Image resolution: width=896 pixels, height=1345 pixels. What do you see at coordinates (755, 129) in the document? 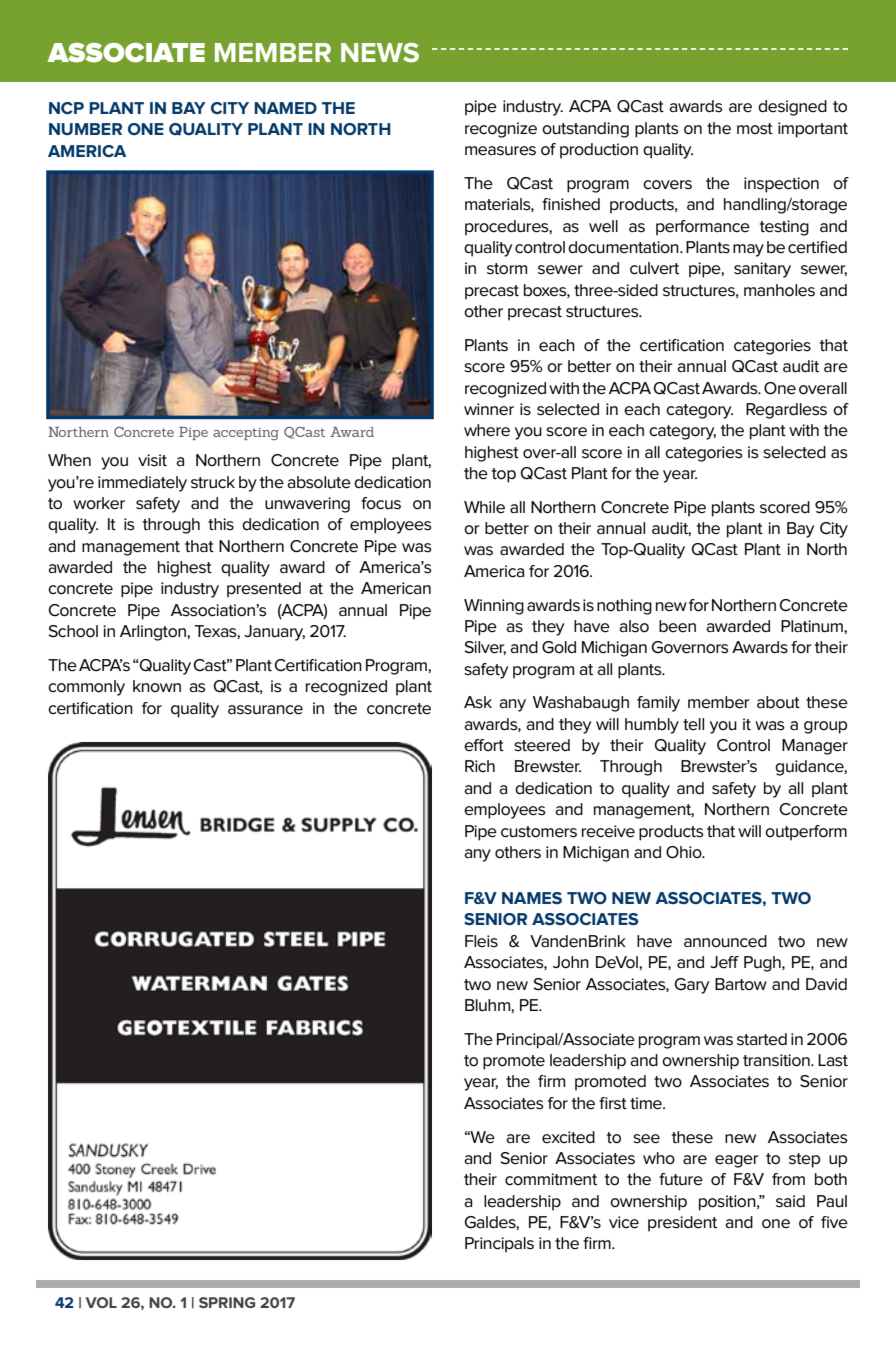
I see `most` at bounding box center [755, 129].
